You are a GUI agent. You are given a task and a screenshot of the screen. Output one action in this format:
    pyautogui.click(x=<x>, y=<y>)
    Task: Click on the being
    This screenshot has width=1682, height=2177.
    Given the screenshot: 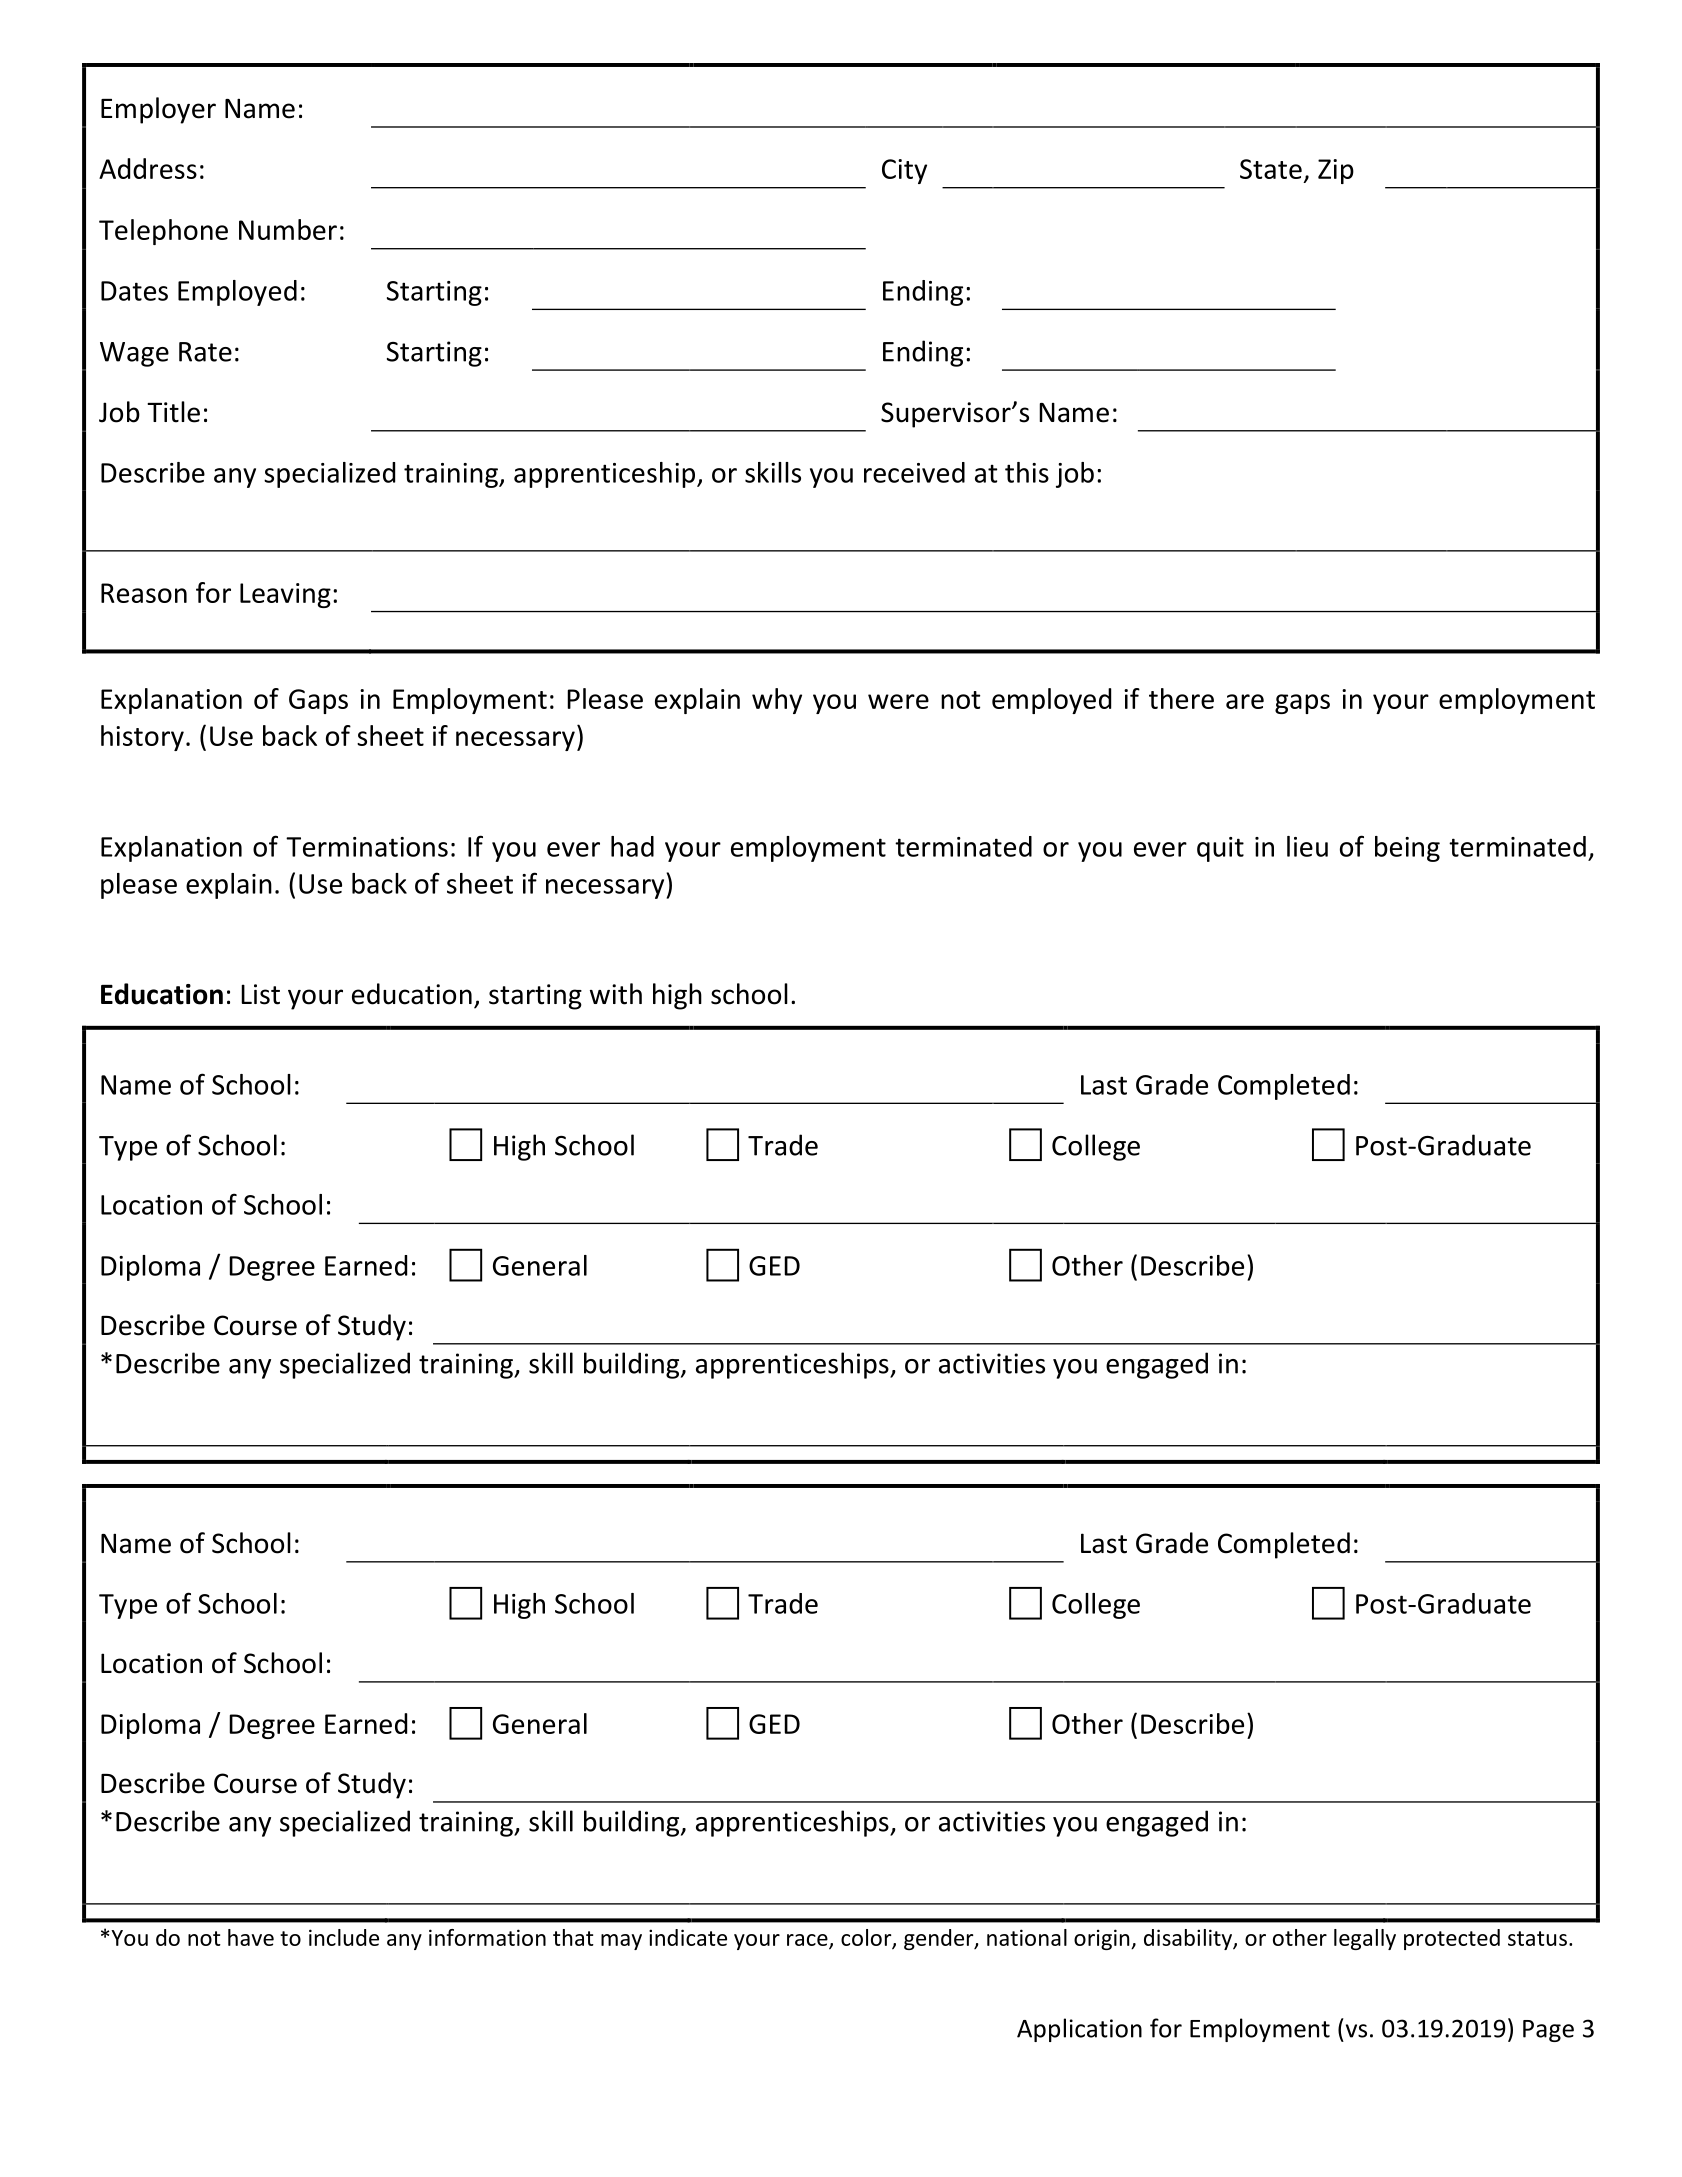 What is the action you would take?
    pyautogui.click(x=1407, y=849)
